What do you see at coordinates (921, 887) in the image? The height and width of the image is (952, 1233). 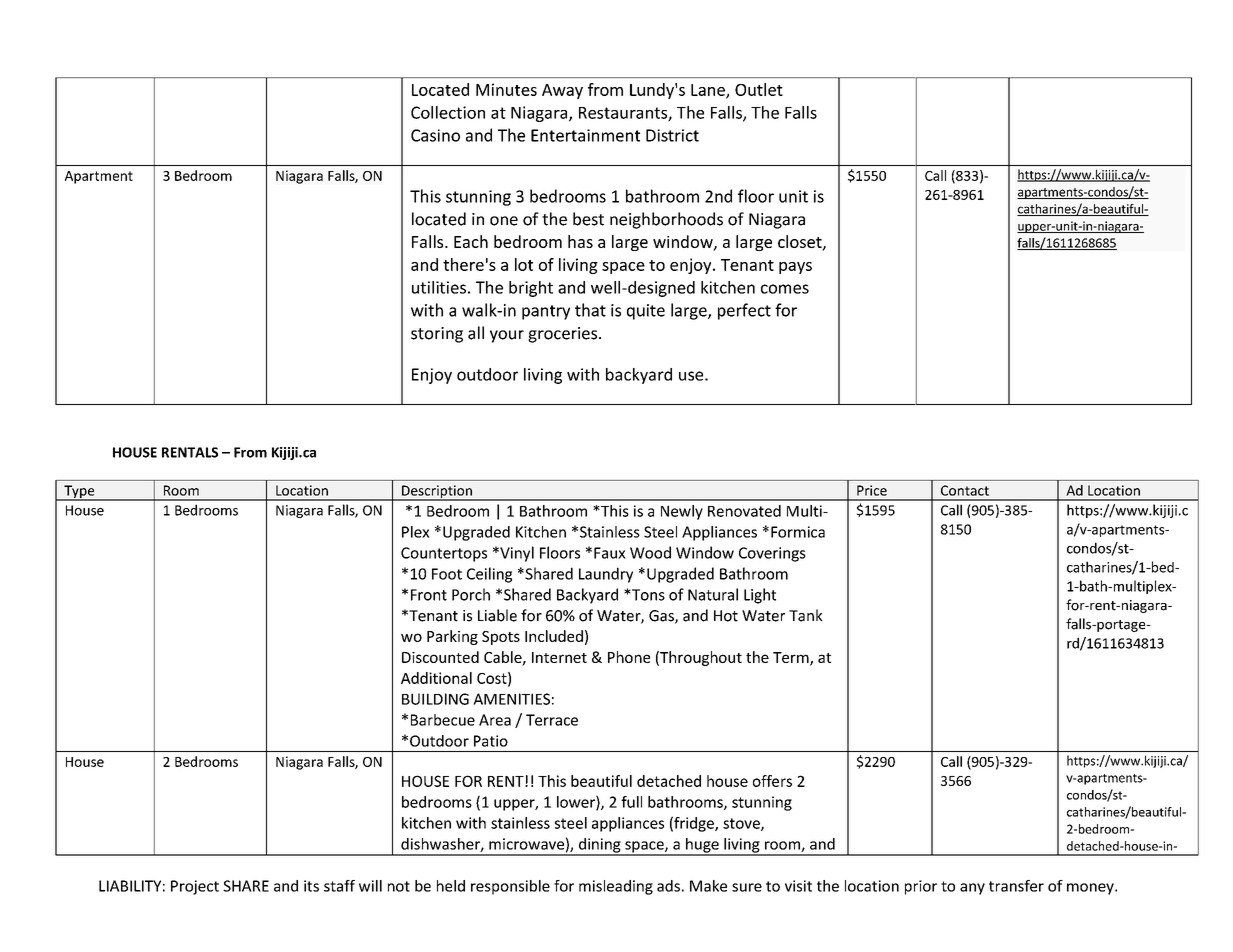 I see `prior` at bounding box center [921, 887].
